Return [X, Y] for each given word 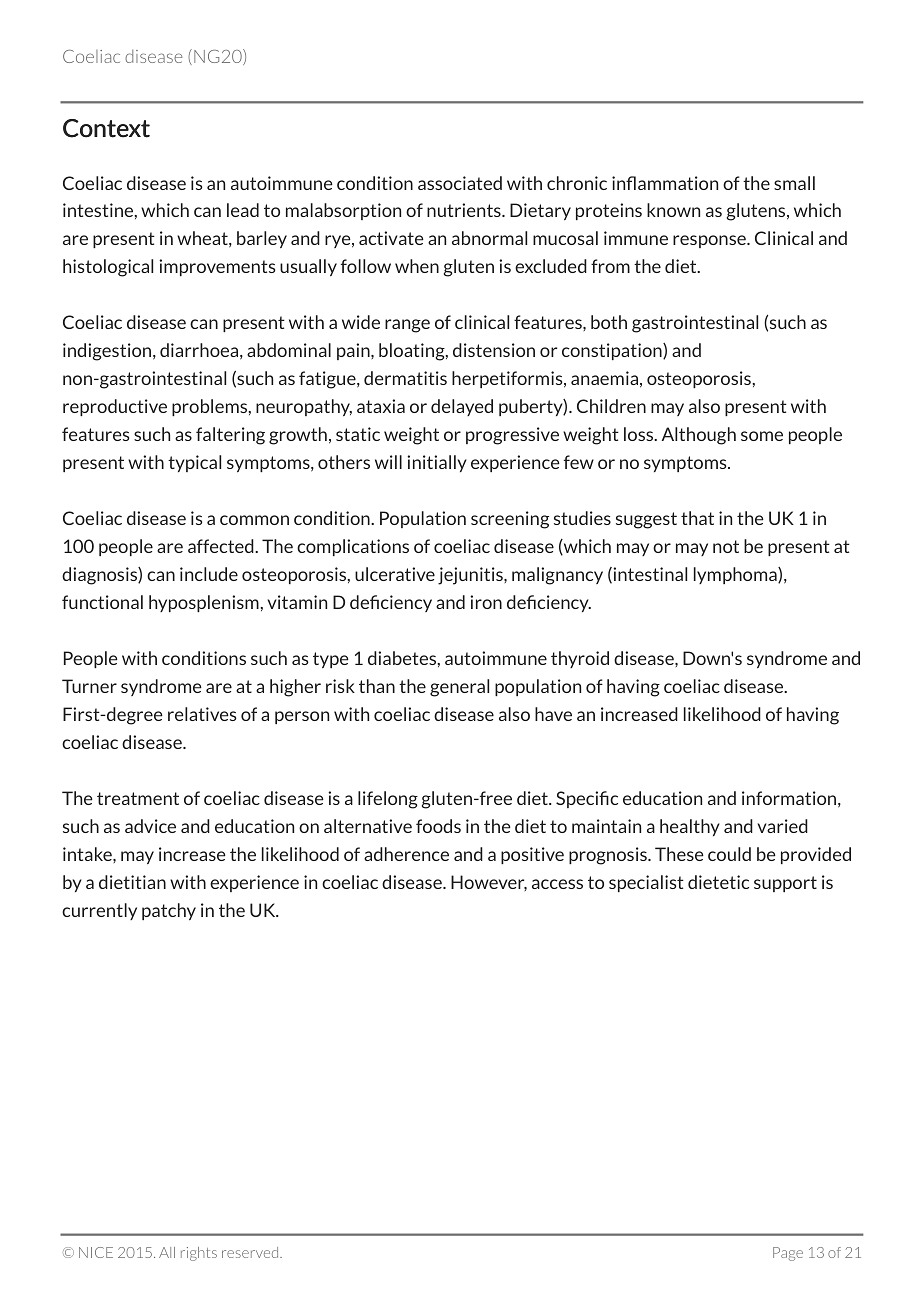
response [710, 241]
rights [199, 1254]
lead [243, 210]
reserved [251, 1252]
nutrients [465, 210]
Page [788, 1254]
